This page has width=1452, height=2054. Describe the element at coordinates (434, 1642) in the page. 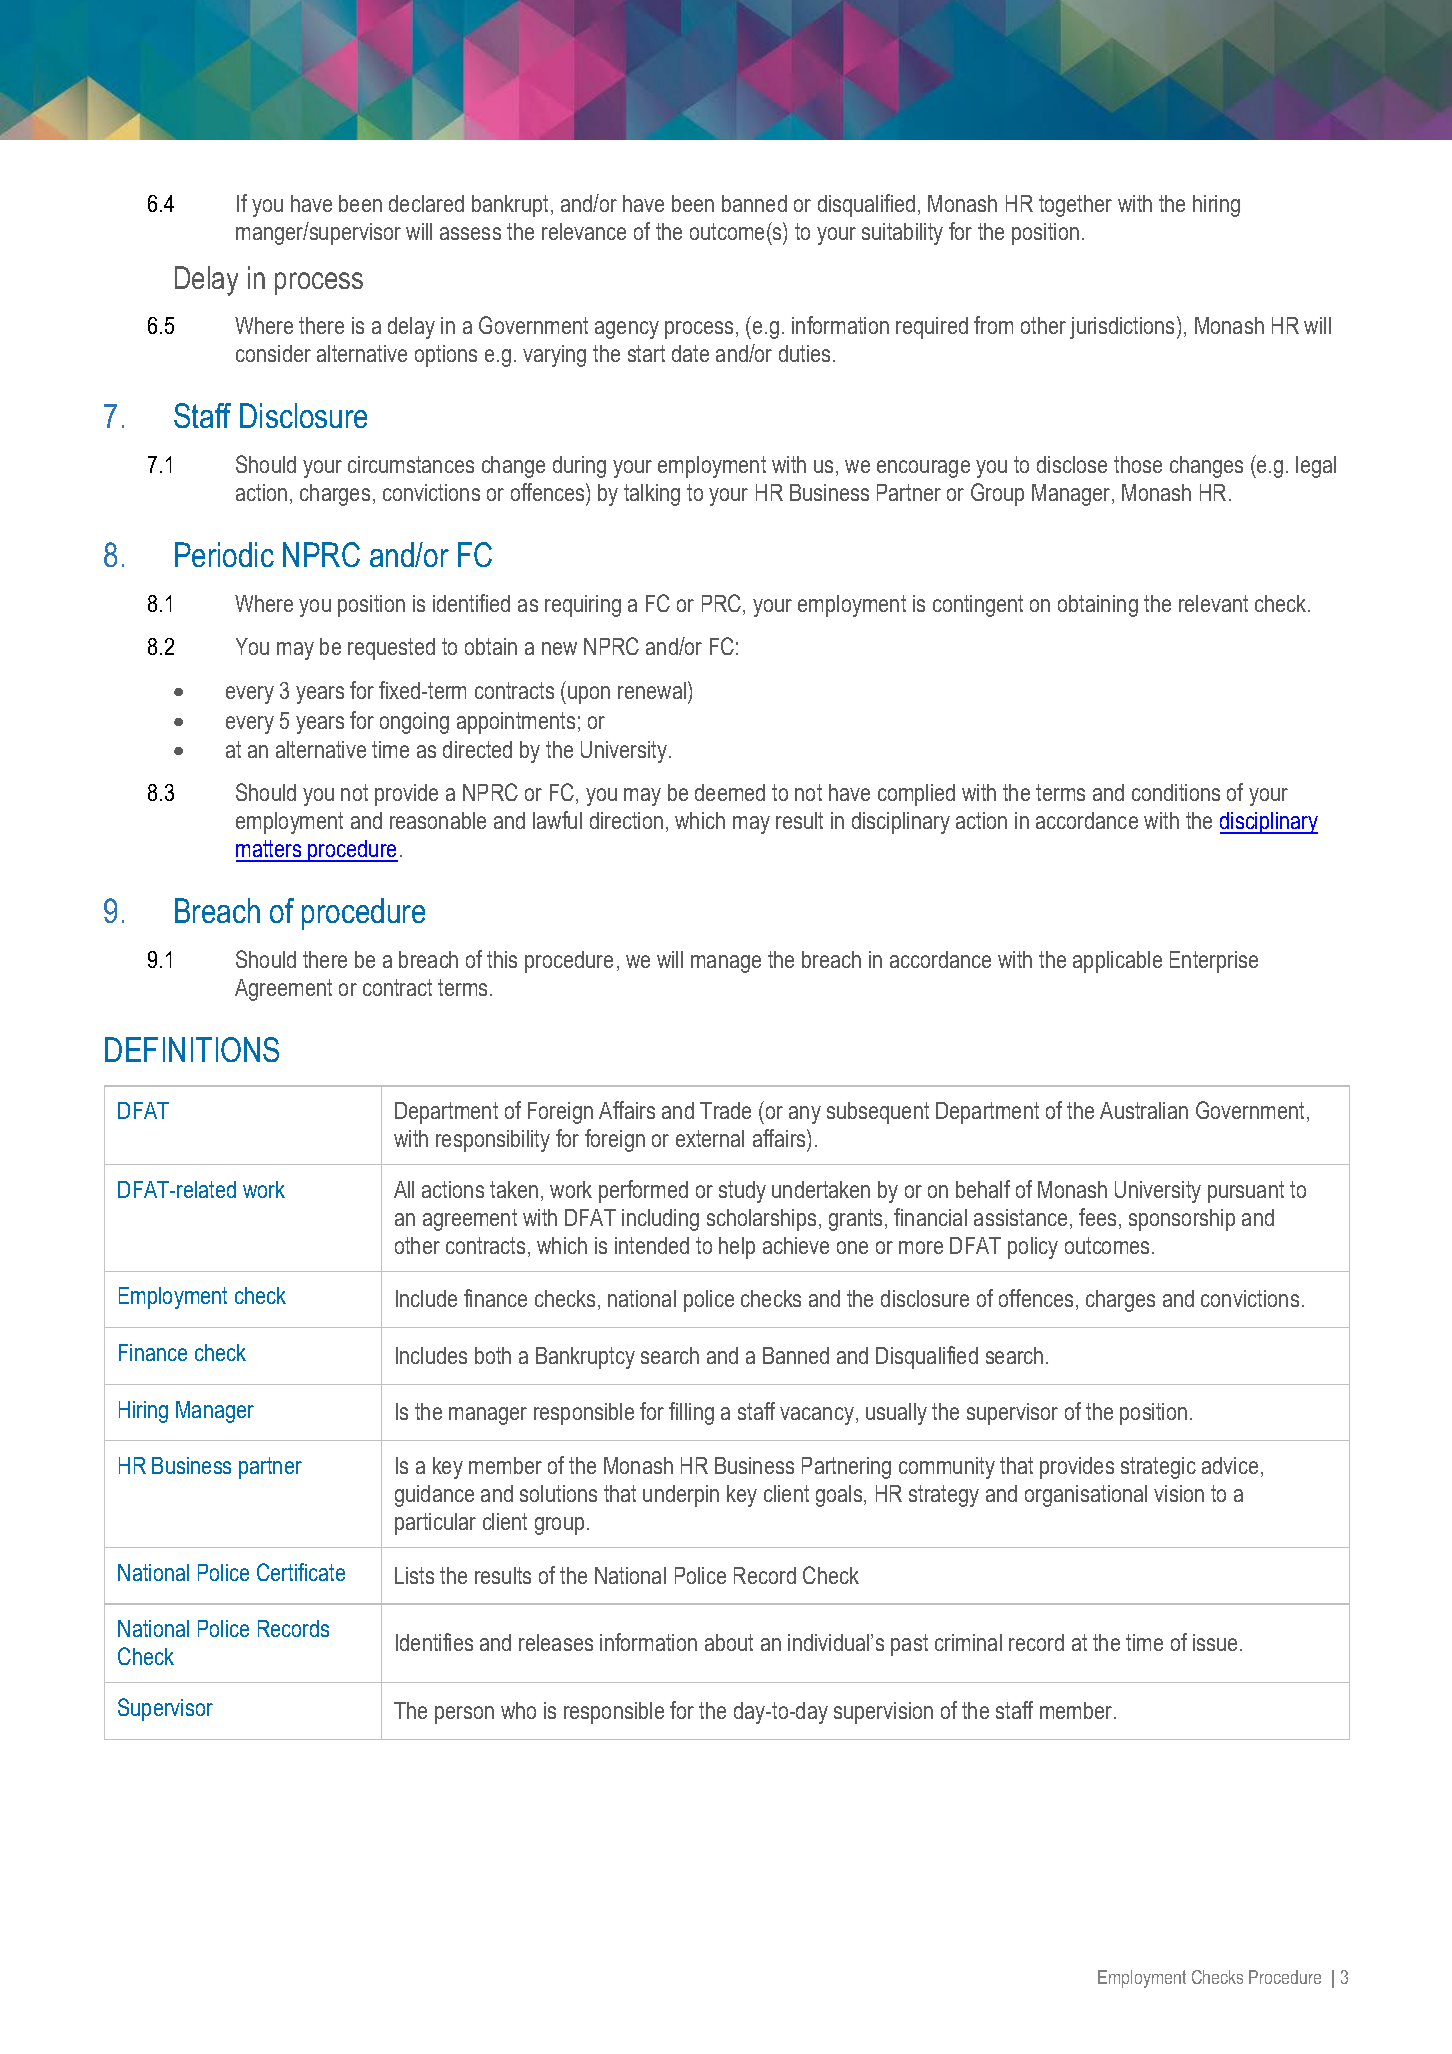

I see `Identifies` at that location.
